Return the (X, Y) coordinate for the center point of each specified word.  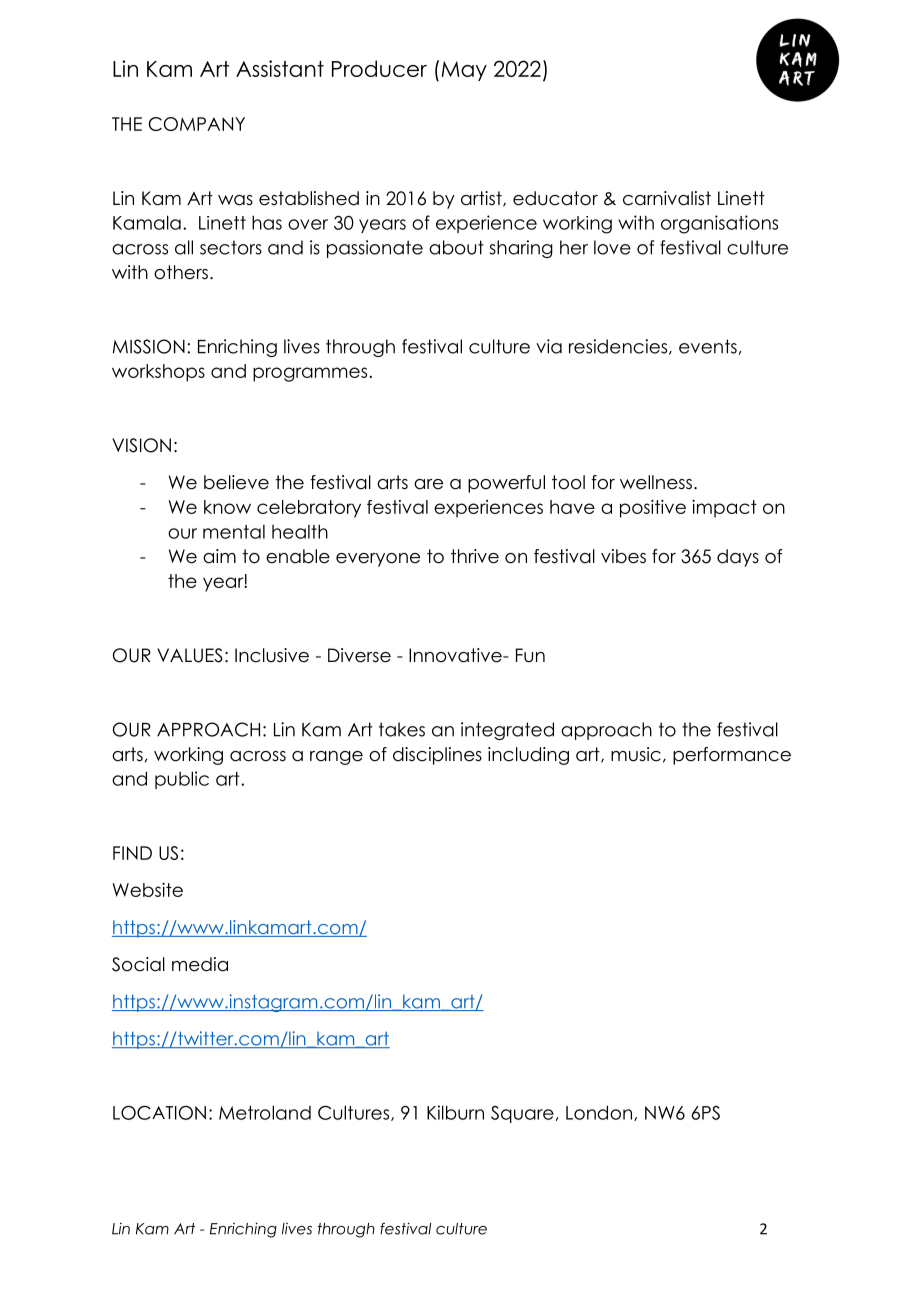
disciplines (437, 756)
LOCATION (159, 1112)
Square (522, 1114)
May (464, 71)
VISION (141, 445)
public (182, 780)
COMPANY (196, 124)
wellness (656, 482)
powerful (506, 484)
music (636, 754)
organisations (719, 224)
